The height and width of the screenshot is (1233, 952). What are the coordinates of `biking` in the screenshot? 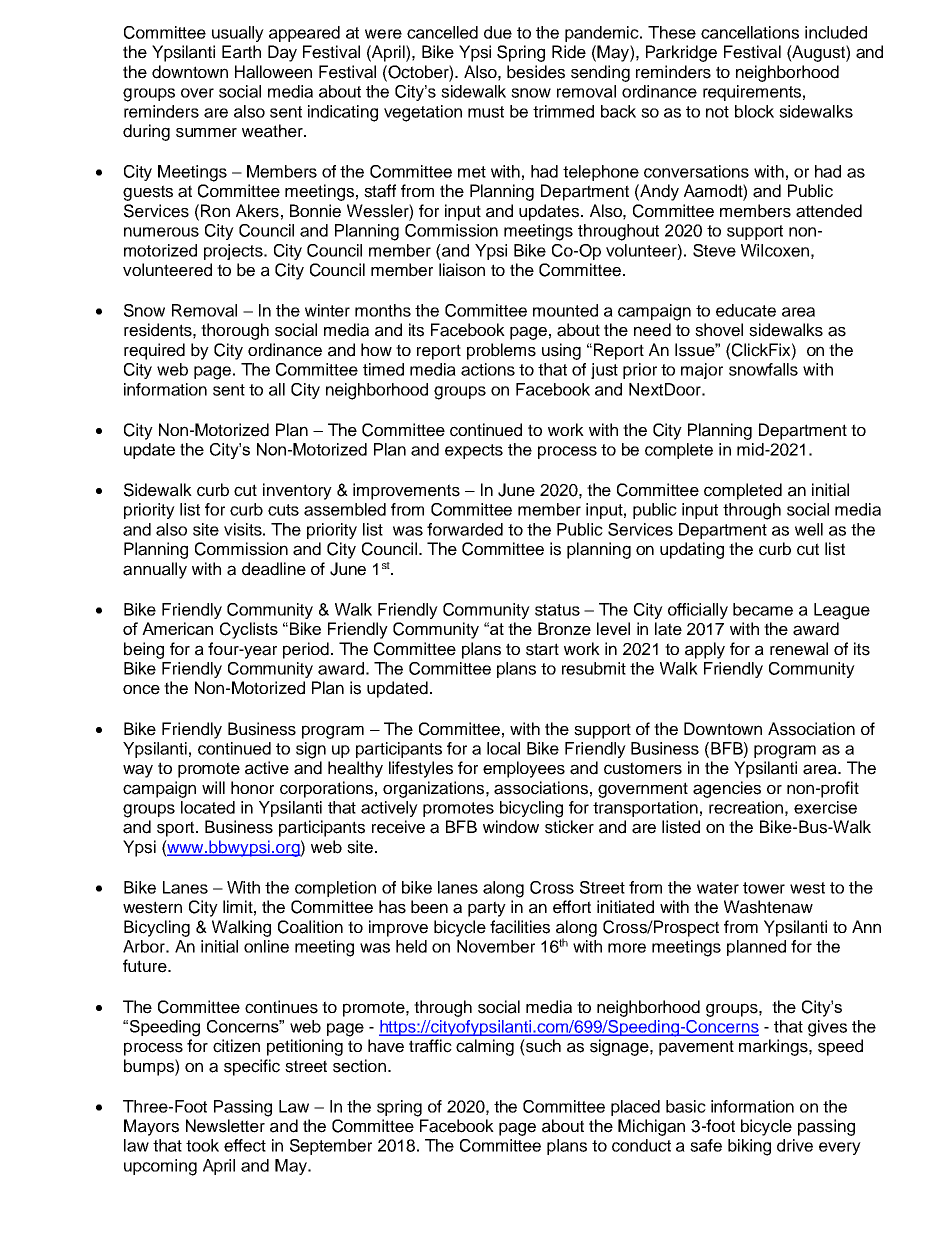 It's located at (749, 1147).
